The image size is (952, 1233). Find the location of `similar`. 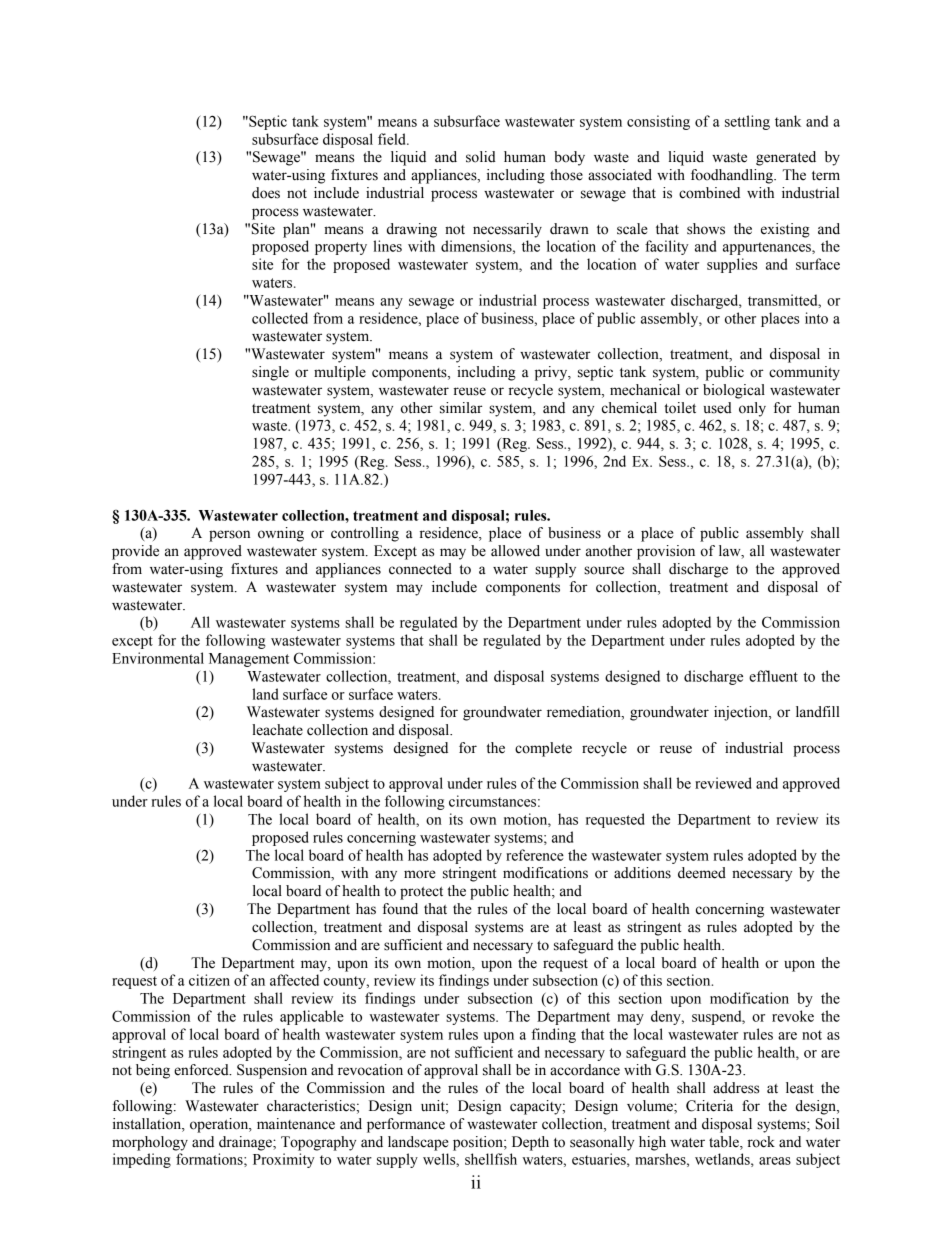

similar is located at coordinates (461, 408).
